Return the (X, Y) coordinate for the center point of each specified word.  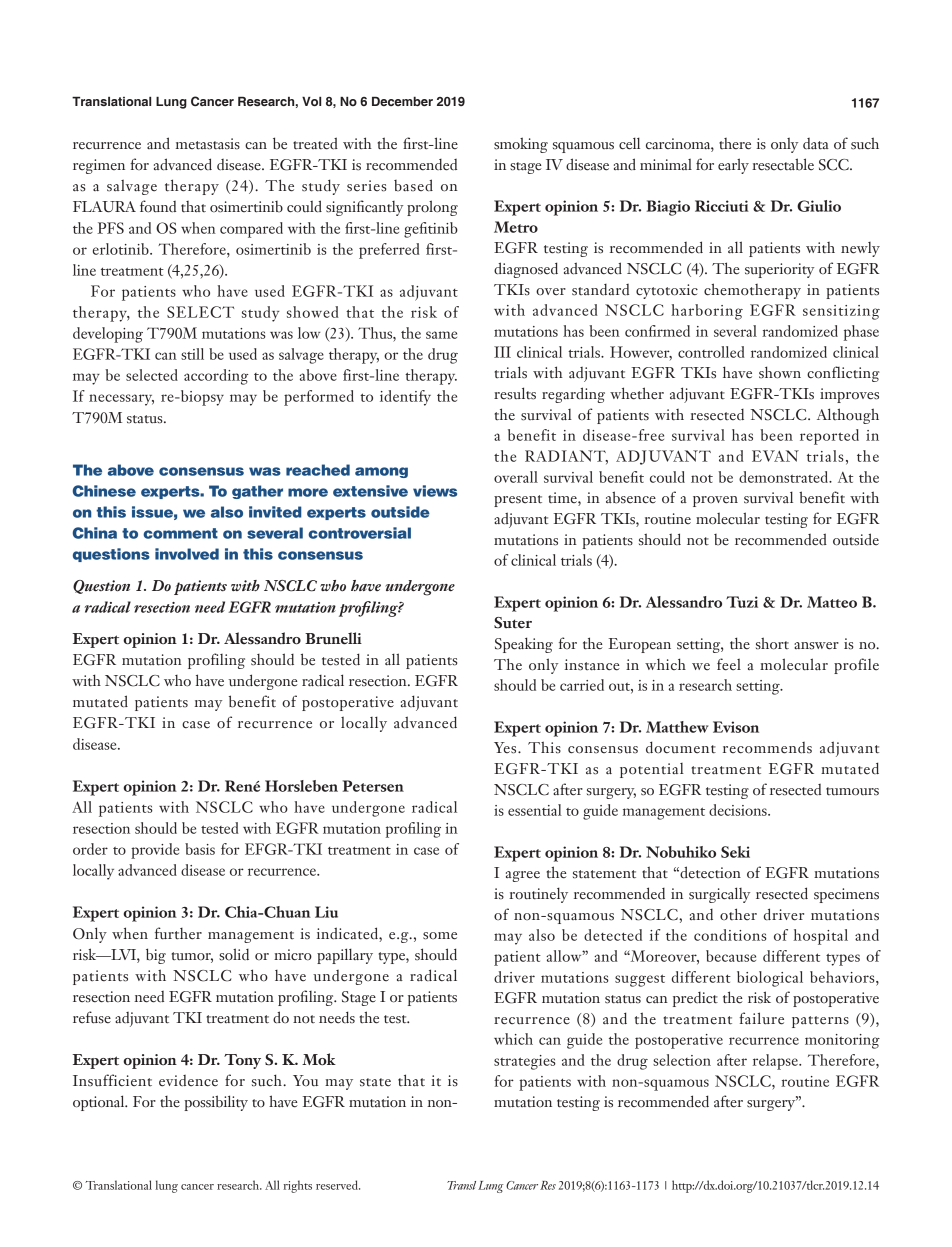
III (502, 352)
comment (180, 533)
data (816, 144)
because (731, 956)
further (178, 933)
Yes (506, 748)
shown (780, 372)
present (518, 501)
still (192, 354)
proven (715, 501)
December (402, 101)
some (440, 936)
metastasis (208, 144)
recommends (767, 748)
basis (200, 849)
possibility (216, 1103)
